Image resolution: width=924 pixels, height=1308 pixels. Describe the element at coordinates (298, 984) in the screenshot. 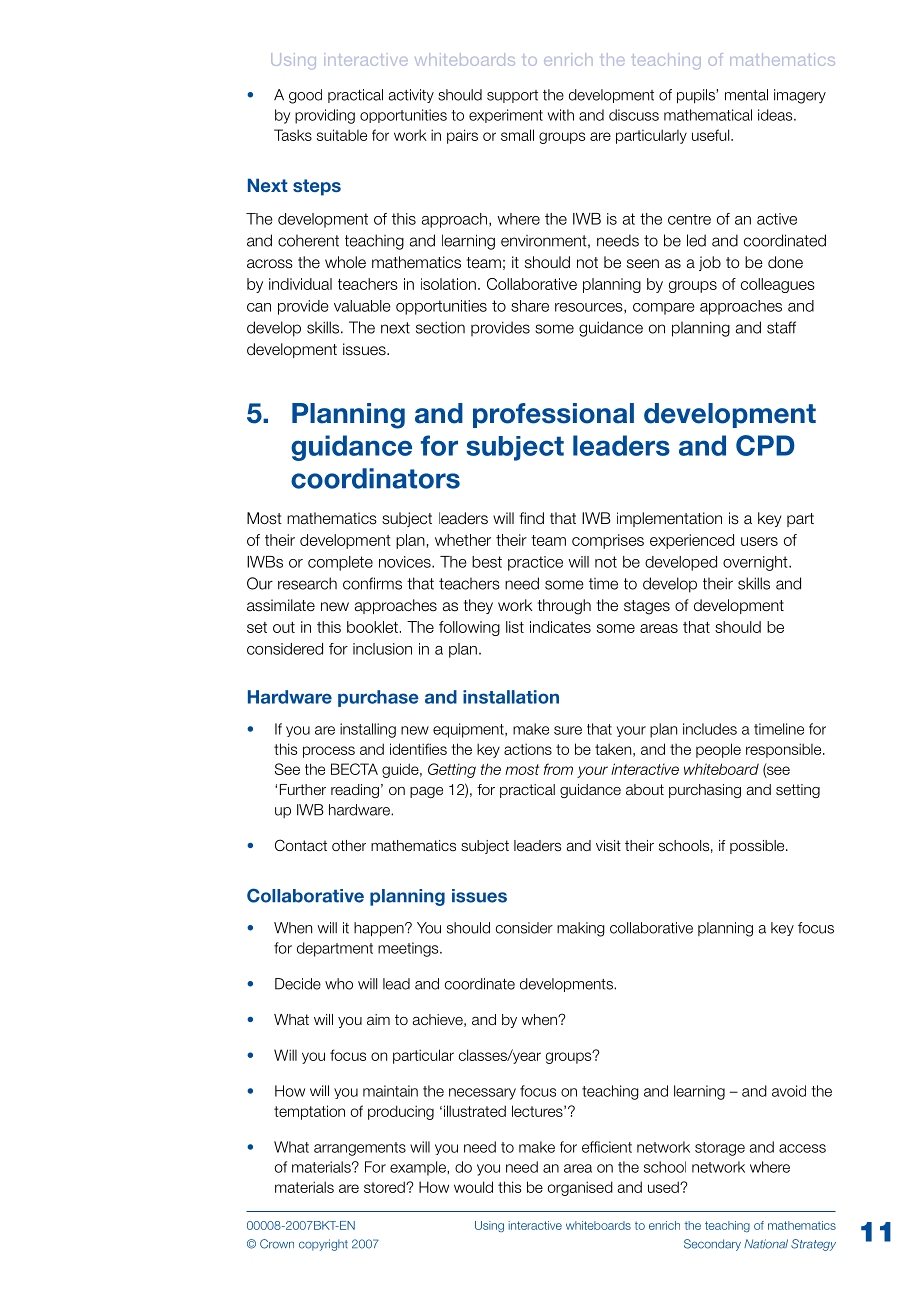

I see `Decide` at that location.
